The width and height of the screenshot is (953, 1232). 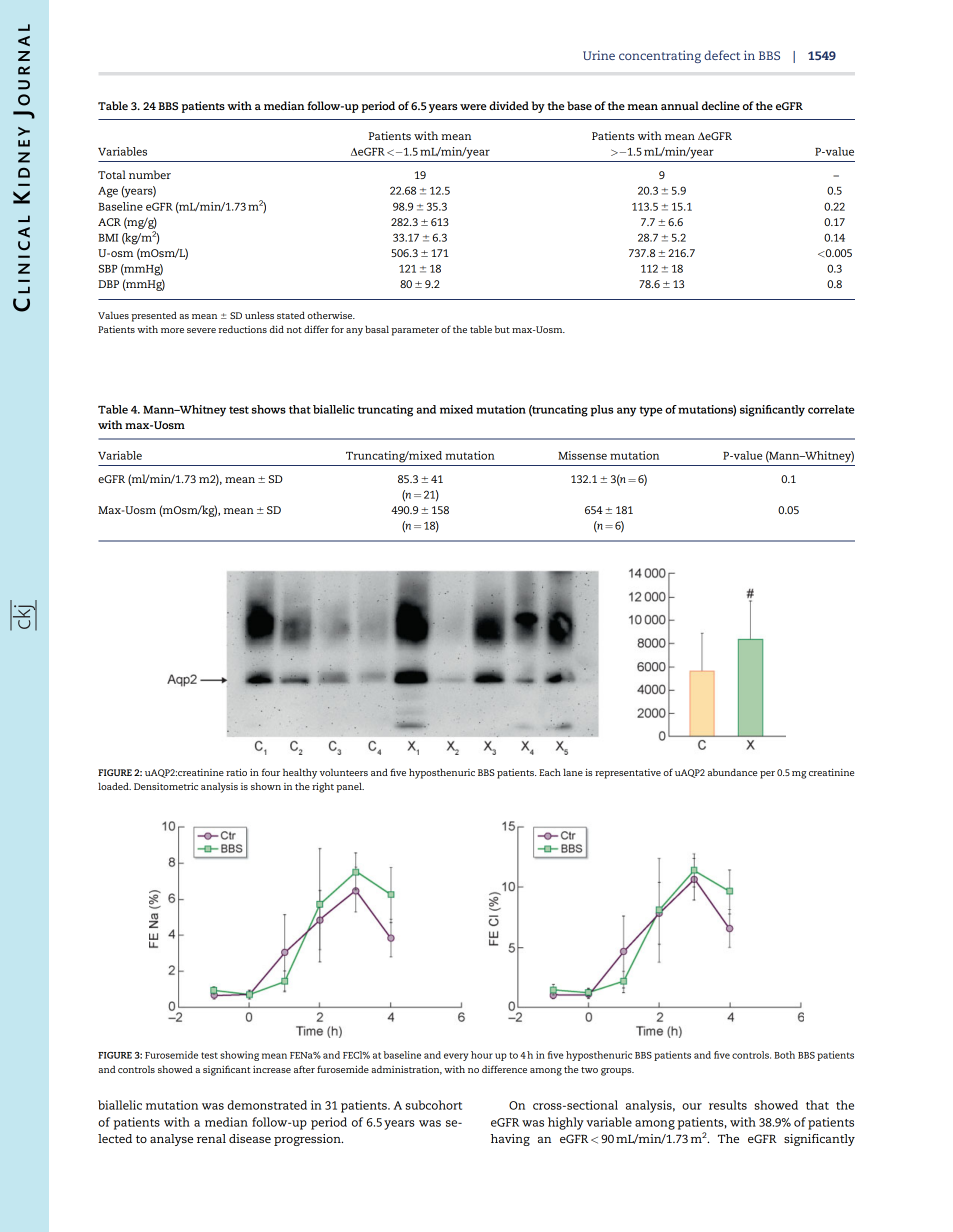 What do you see at coordinates (721, 105) in the screenshot?
I see `decline` at bounding box center [721, 105].
